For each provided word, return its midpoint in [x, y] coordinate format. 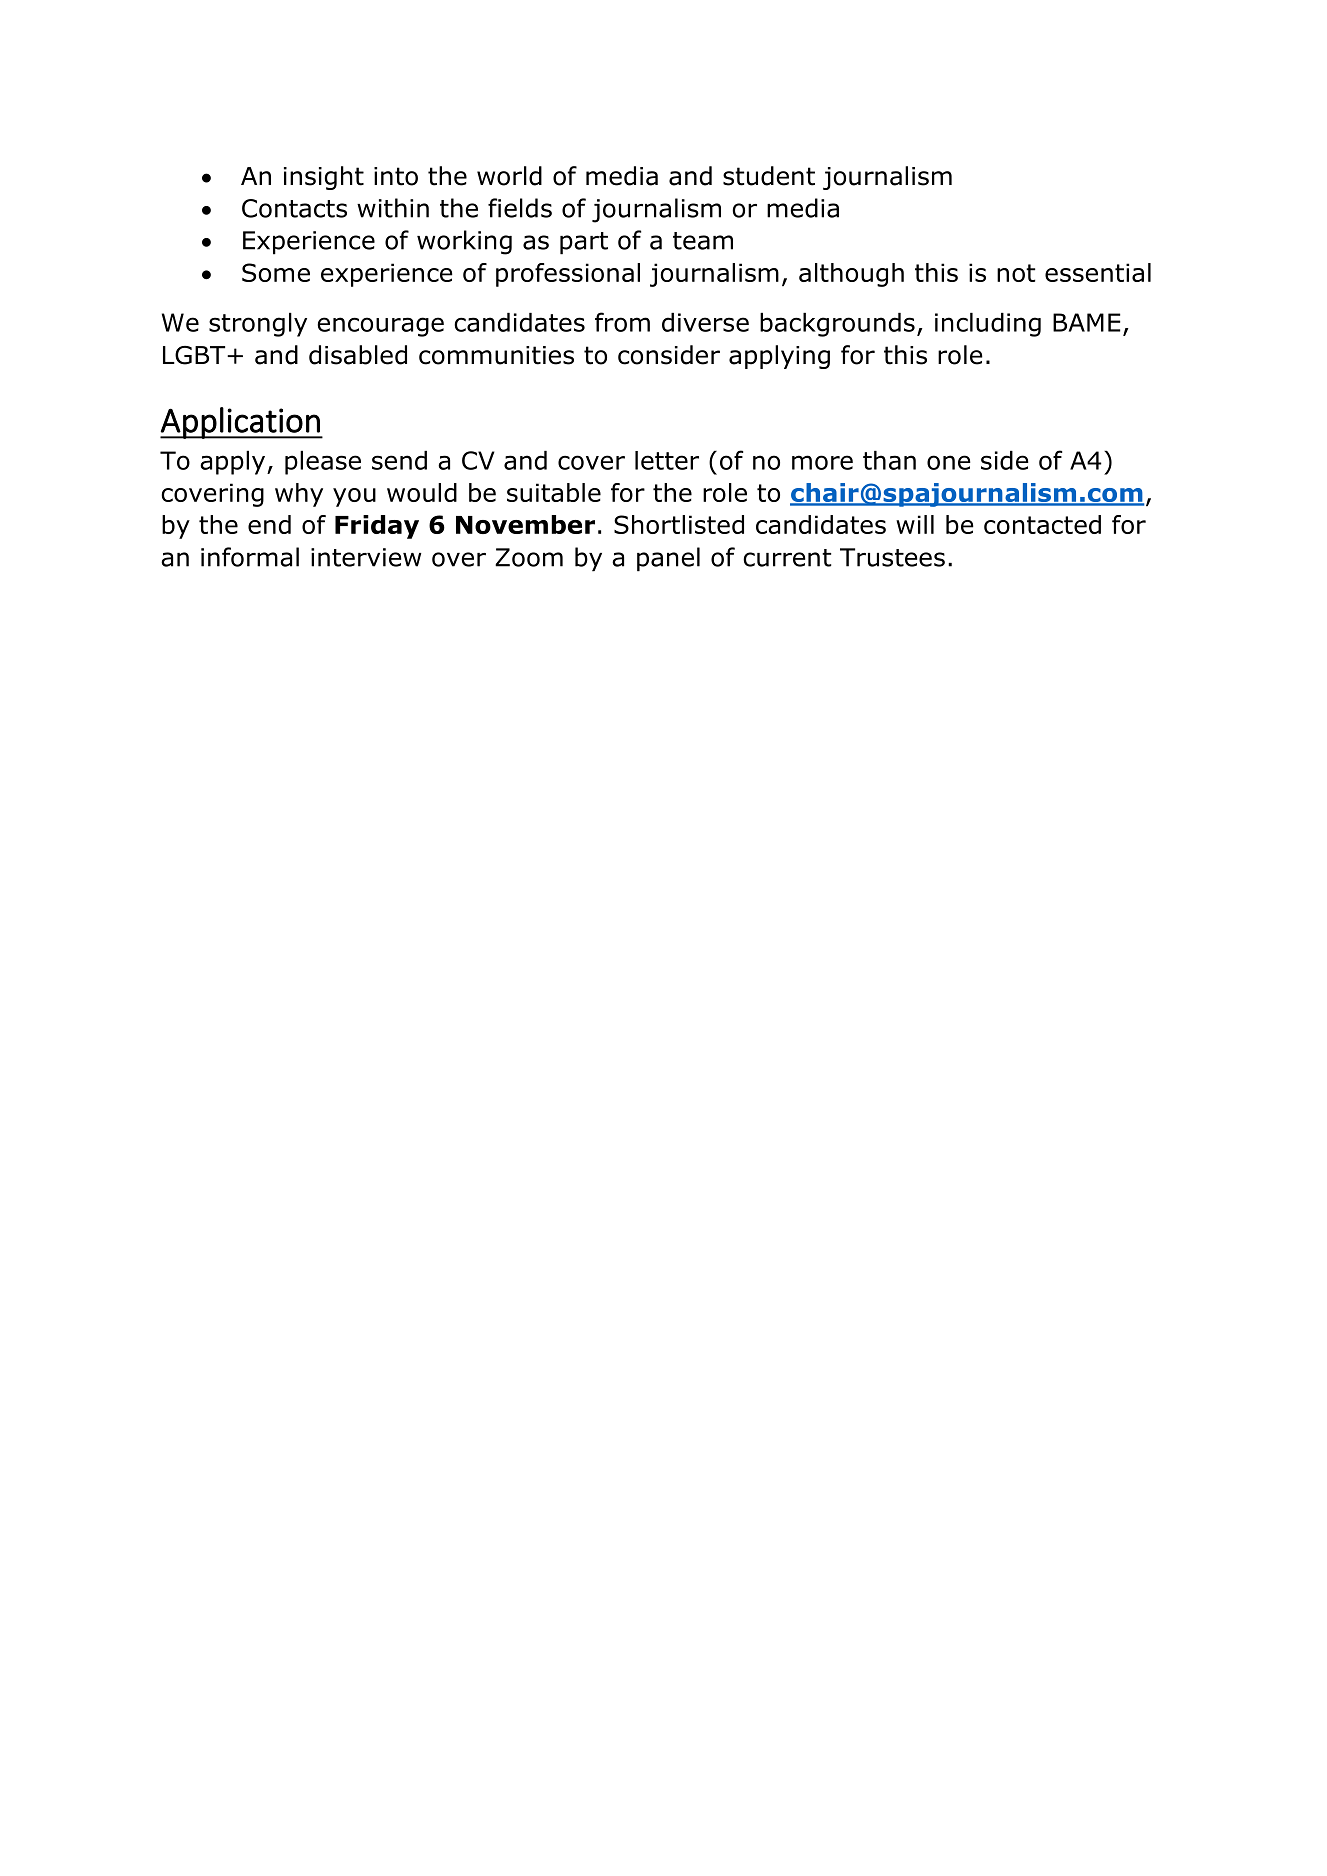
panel [668, 559]
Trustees [892, 557]
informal [250, 557]
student [769, 176]
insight [324, 178]
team [703, 241]
